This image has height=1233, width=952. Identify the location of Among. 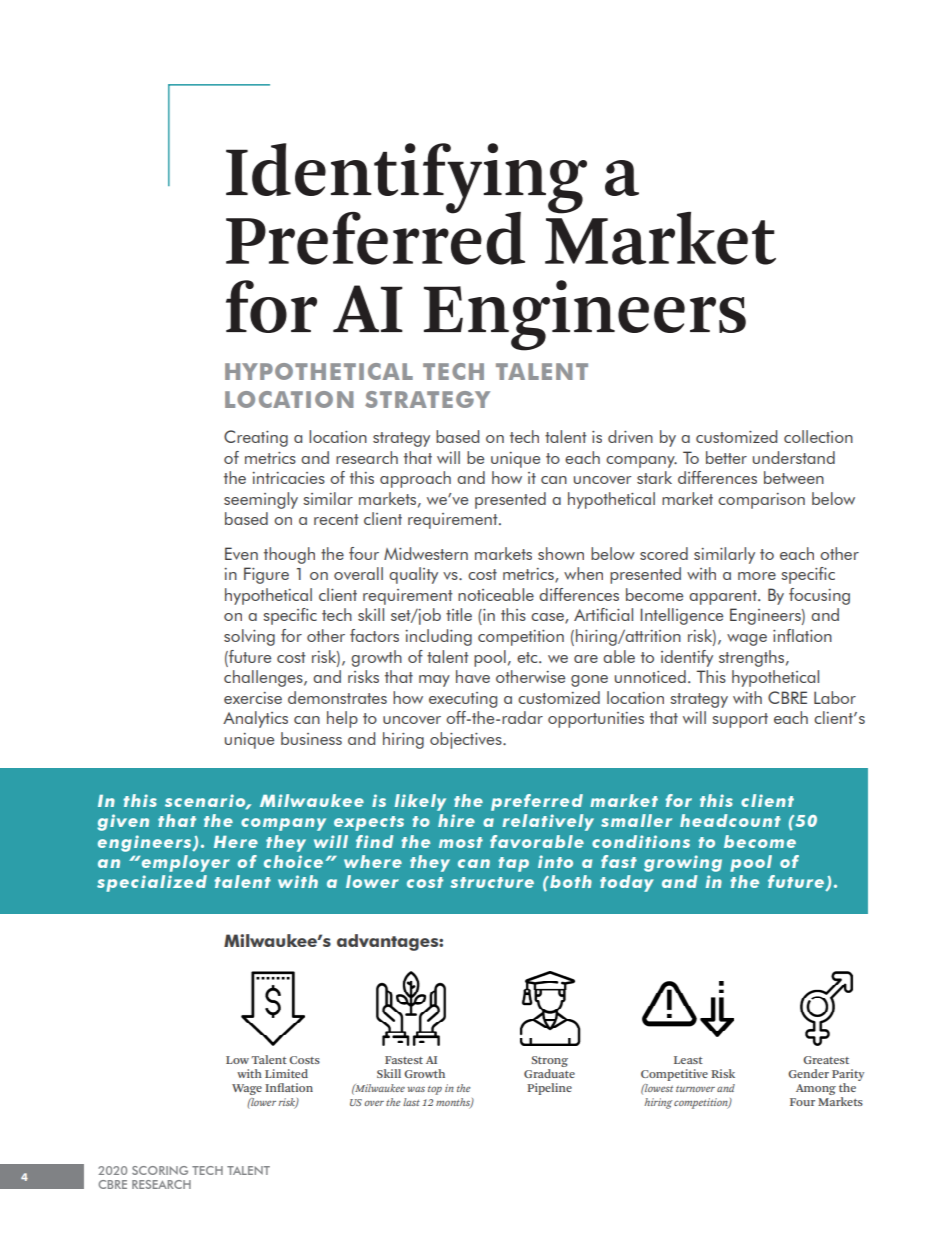
(816, 1089).
